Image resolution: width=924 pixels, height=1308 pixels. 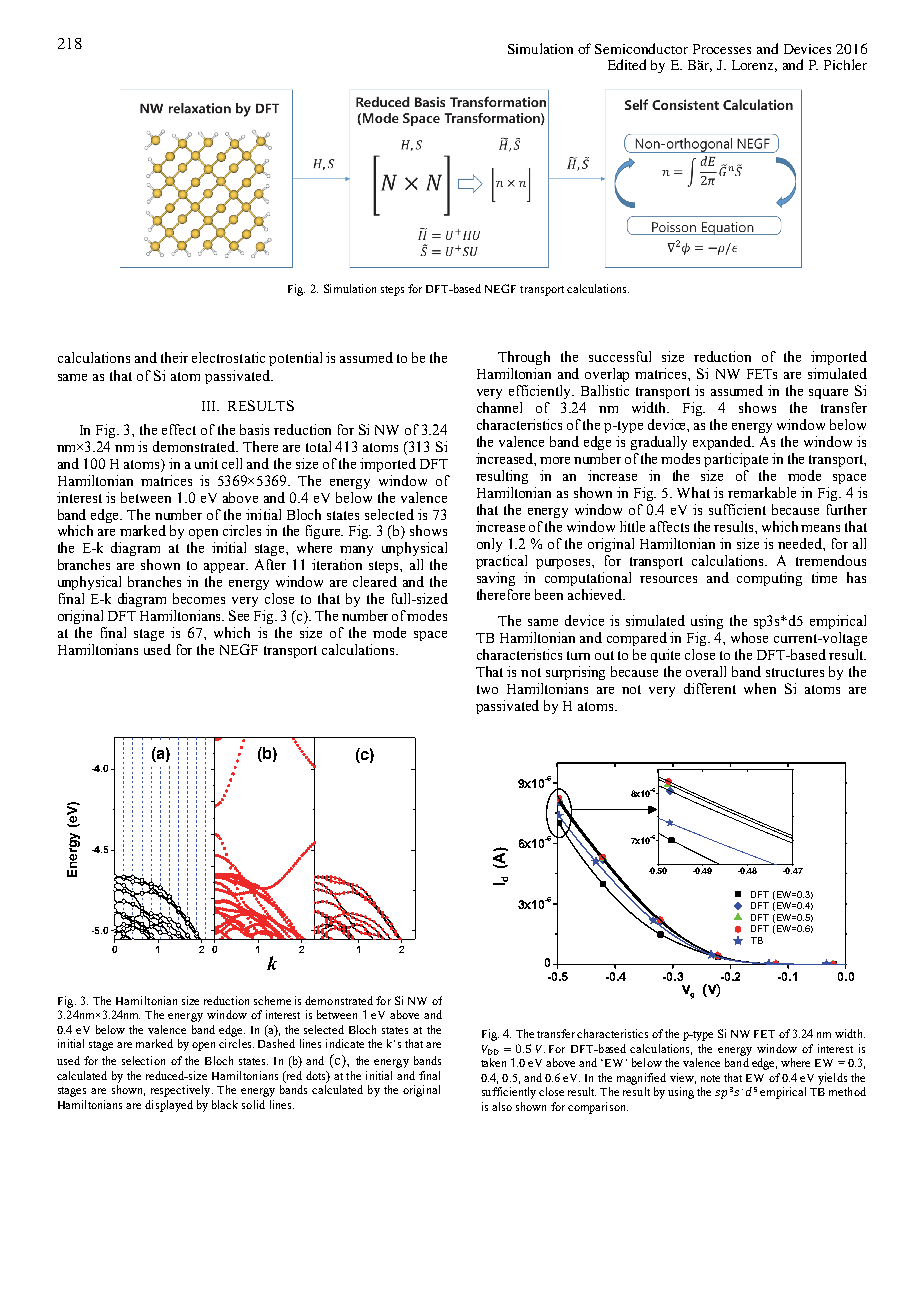 What do you see at coordinates (225, 1104) in the screenshot?
I see `black` at bounding box center [225, 1104].
